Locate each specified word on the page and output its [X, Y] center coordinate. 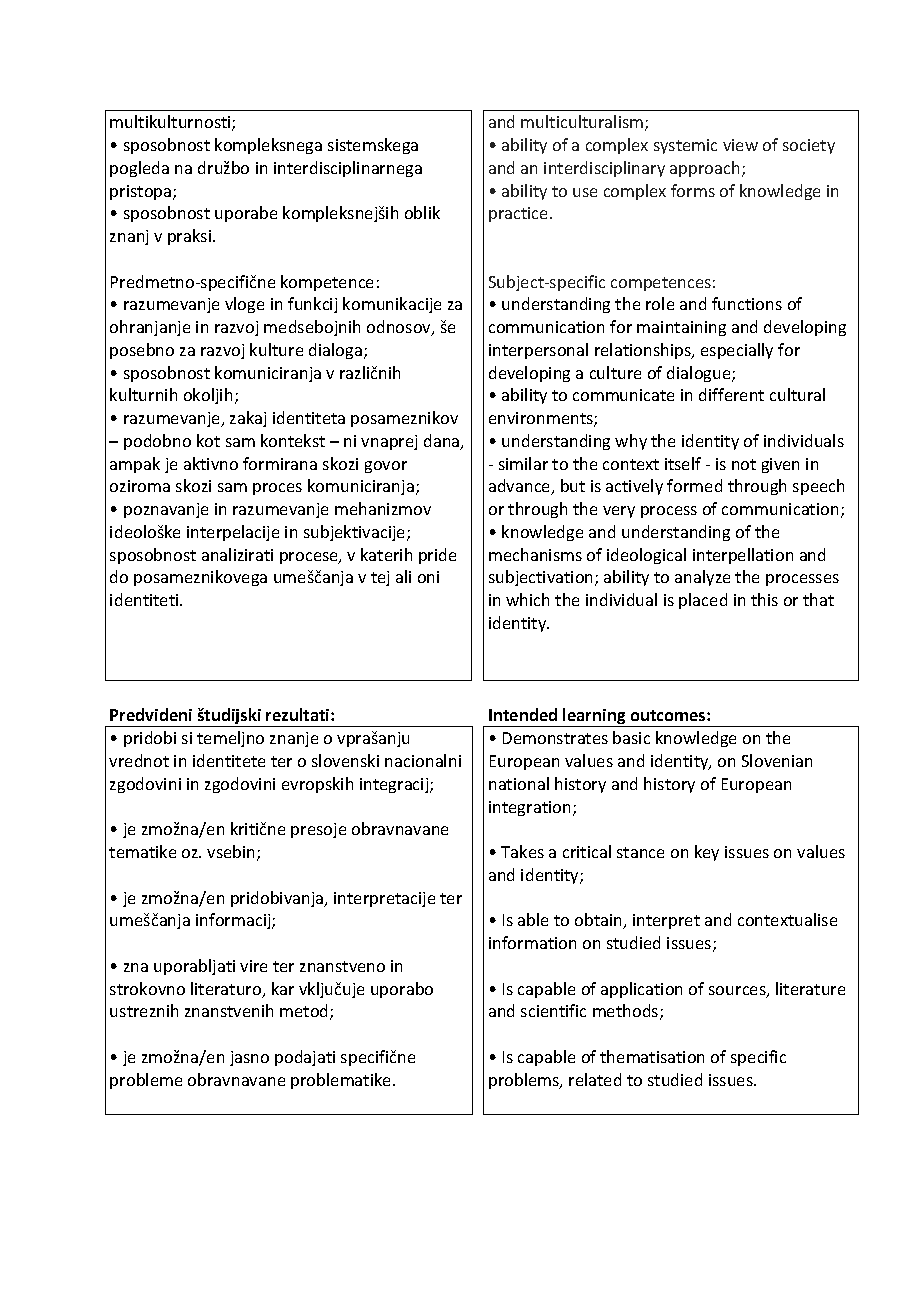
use [585, 192]
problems [525, 1081]
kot [208, 440]
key [707, 853]
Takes [522, 851]
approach [704, 169]
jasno [249, 1058]
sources [738, 992]
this [764, 599]
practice [520, 214]
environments [542, 419]
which [527, 599]
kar [283, 988]
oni [428, 577]
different [731, 394]
